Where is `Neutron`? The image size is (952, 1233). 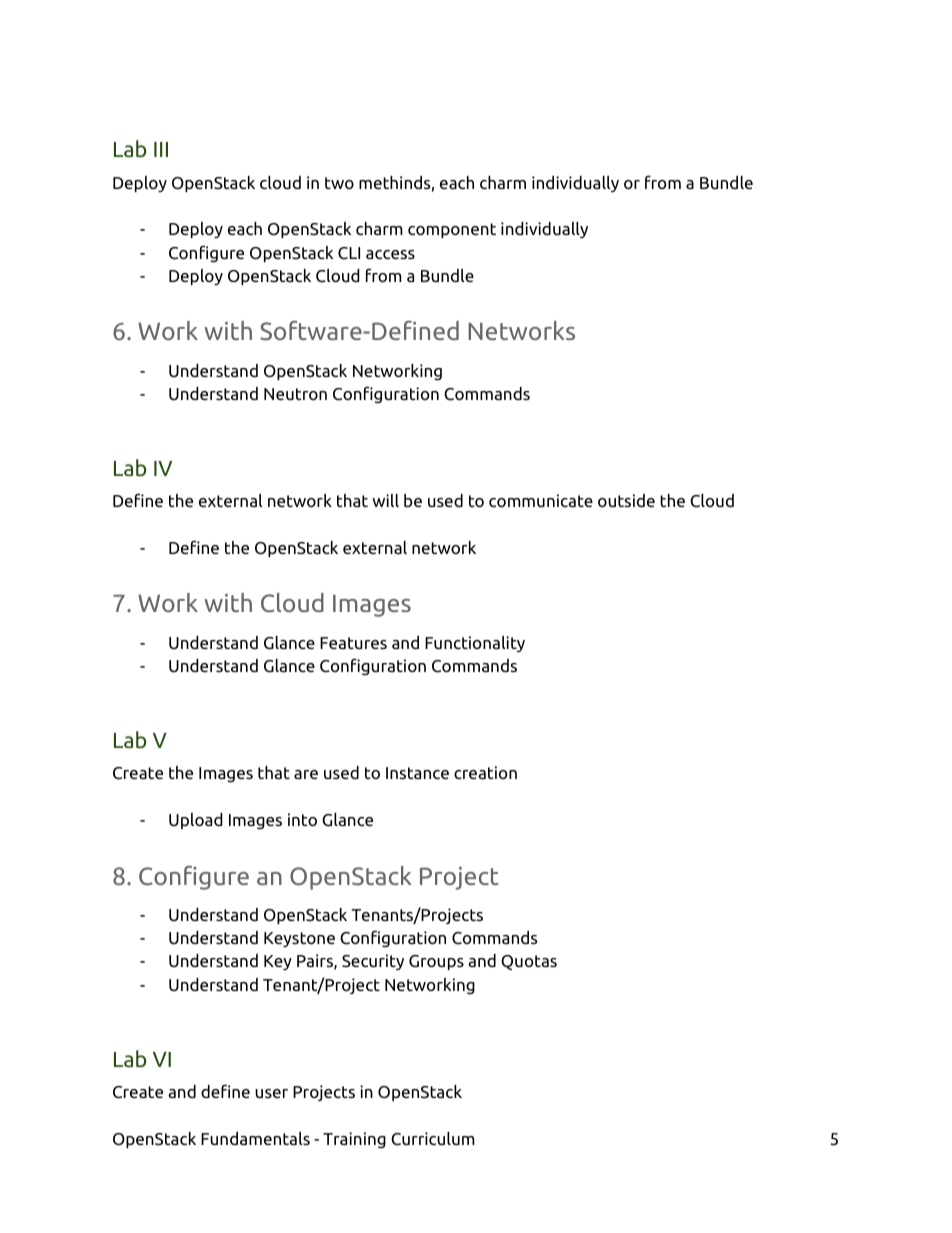
Neutron is located at coordinates (295, 394).
